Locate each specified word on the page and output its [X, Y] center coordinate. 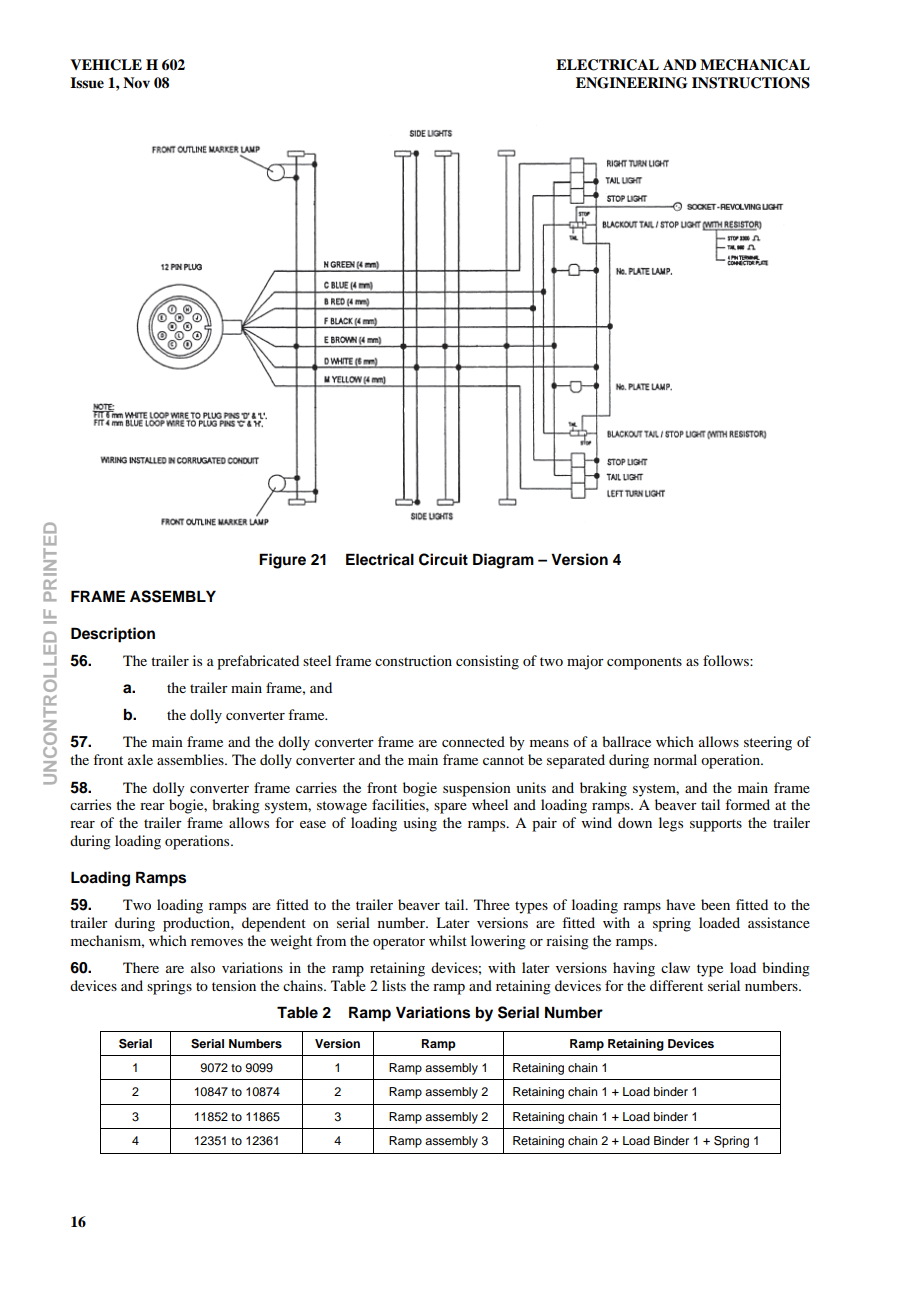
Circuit [443, 559]
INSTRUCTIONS [751, 83]
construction [413, 660]
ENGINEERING [632, 83]
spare [450, 808]
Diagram [503, 561]
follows [727, 660]
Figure [282, 561]
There [141, 967]
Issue [87, 83]
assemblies [191, 759]
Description [113, 635]
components [644, 663]
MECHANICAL [755, 65]
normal [675, 759]
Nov [136, 82]
